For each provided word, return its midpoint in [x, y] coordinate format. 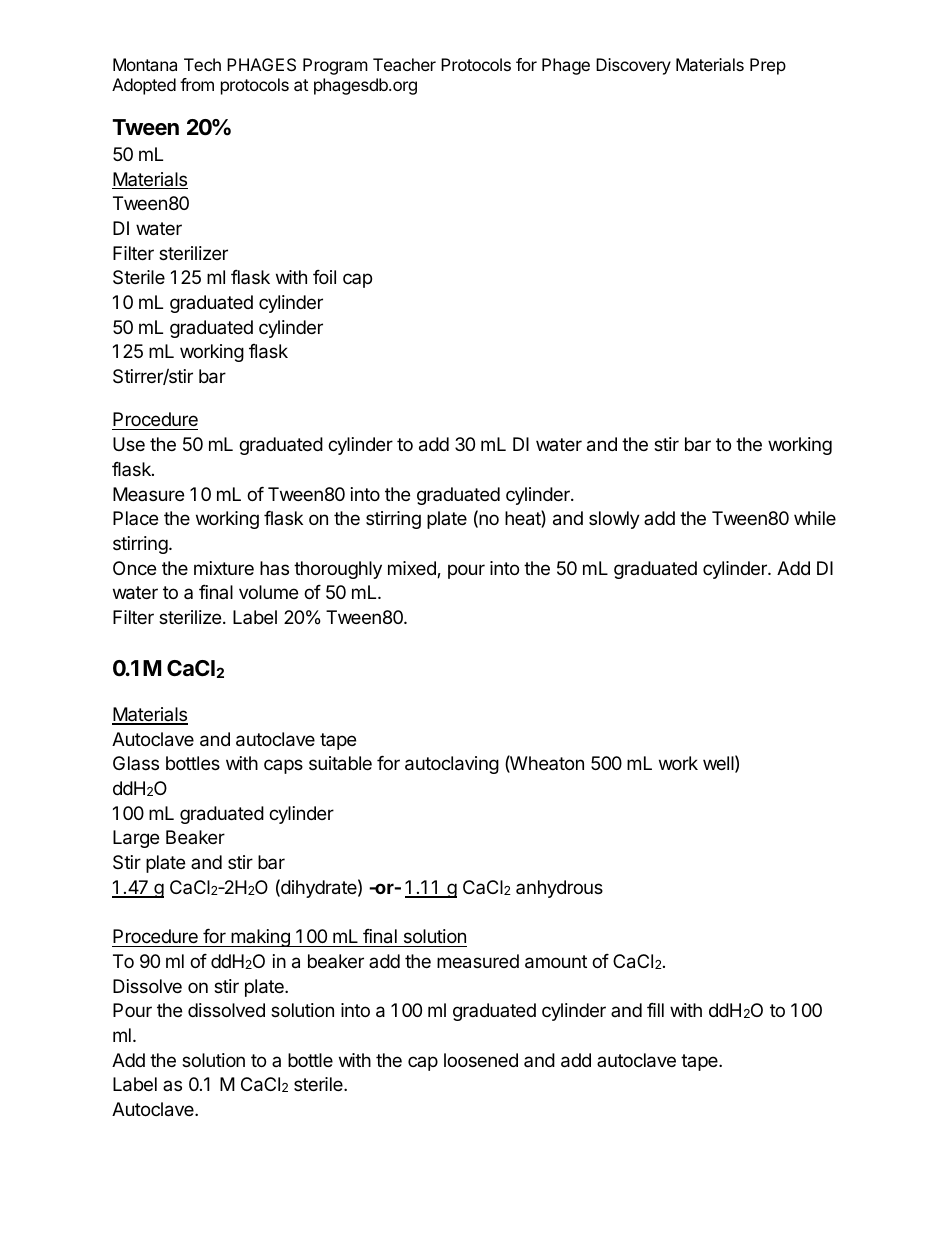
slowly [614, 520]
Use [129, 444]
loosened [481, 1060]
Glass [136, 763]
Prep [768, 66]
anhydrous [559, 889]
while [815, 518]
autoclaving [452, 765]
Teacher [404, 64]
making [260, 938]
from [197, 84]
